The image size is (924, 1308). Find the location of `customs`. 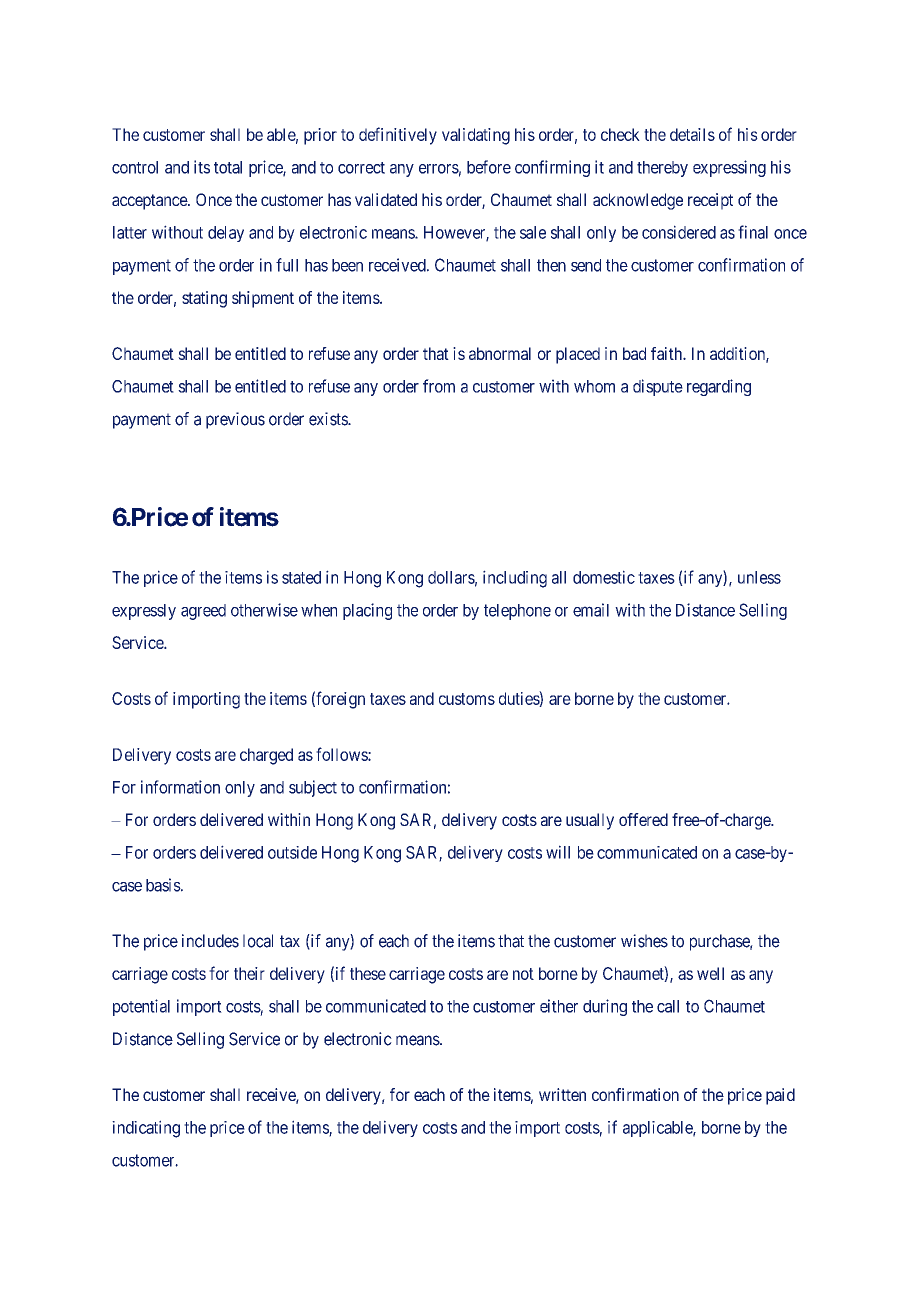

customs is located at coordinates (467, 699).
